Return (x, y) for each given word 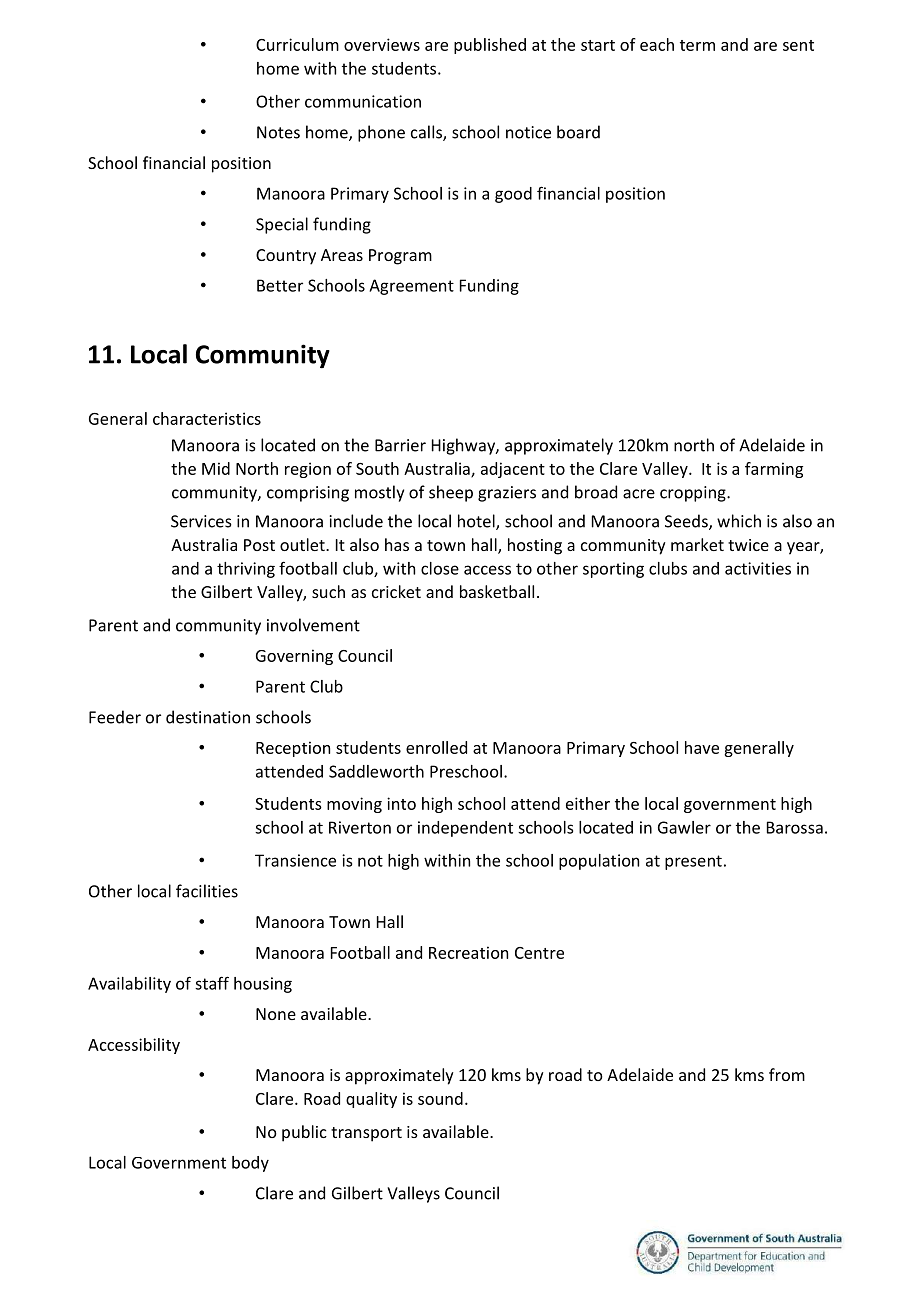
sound (440, 1098)
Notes (278, 132)
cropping (694, 494)
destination (208, 717)
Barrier (400, 445)
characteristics (207, 418)
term (697, 45)
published (490, 46)
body (250, 1164)
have (702, 747)
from (787, 1074)
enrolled (436, 747)
